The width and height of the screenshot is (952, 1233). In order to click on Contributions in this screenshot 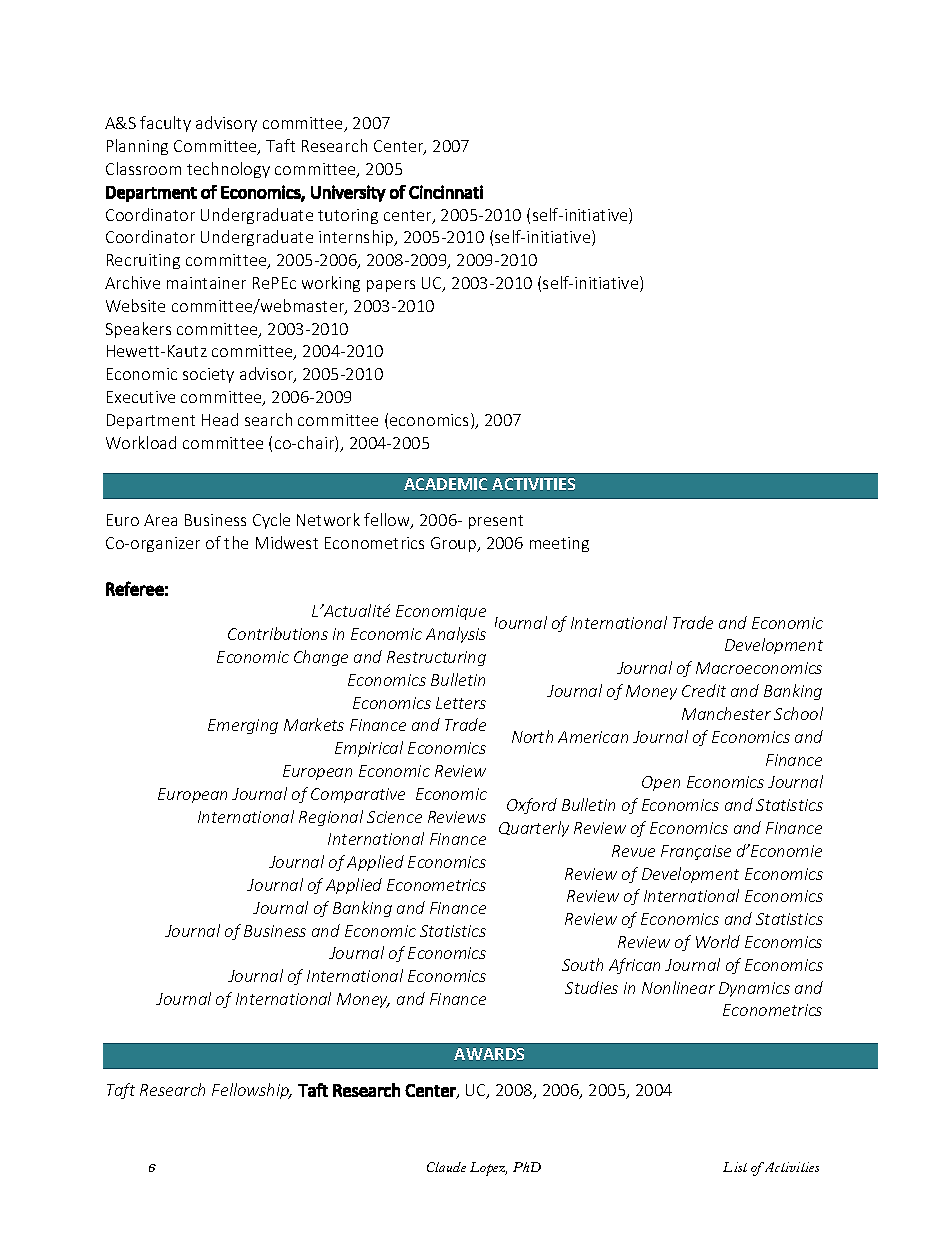, I will do `click(278, 633)`.
